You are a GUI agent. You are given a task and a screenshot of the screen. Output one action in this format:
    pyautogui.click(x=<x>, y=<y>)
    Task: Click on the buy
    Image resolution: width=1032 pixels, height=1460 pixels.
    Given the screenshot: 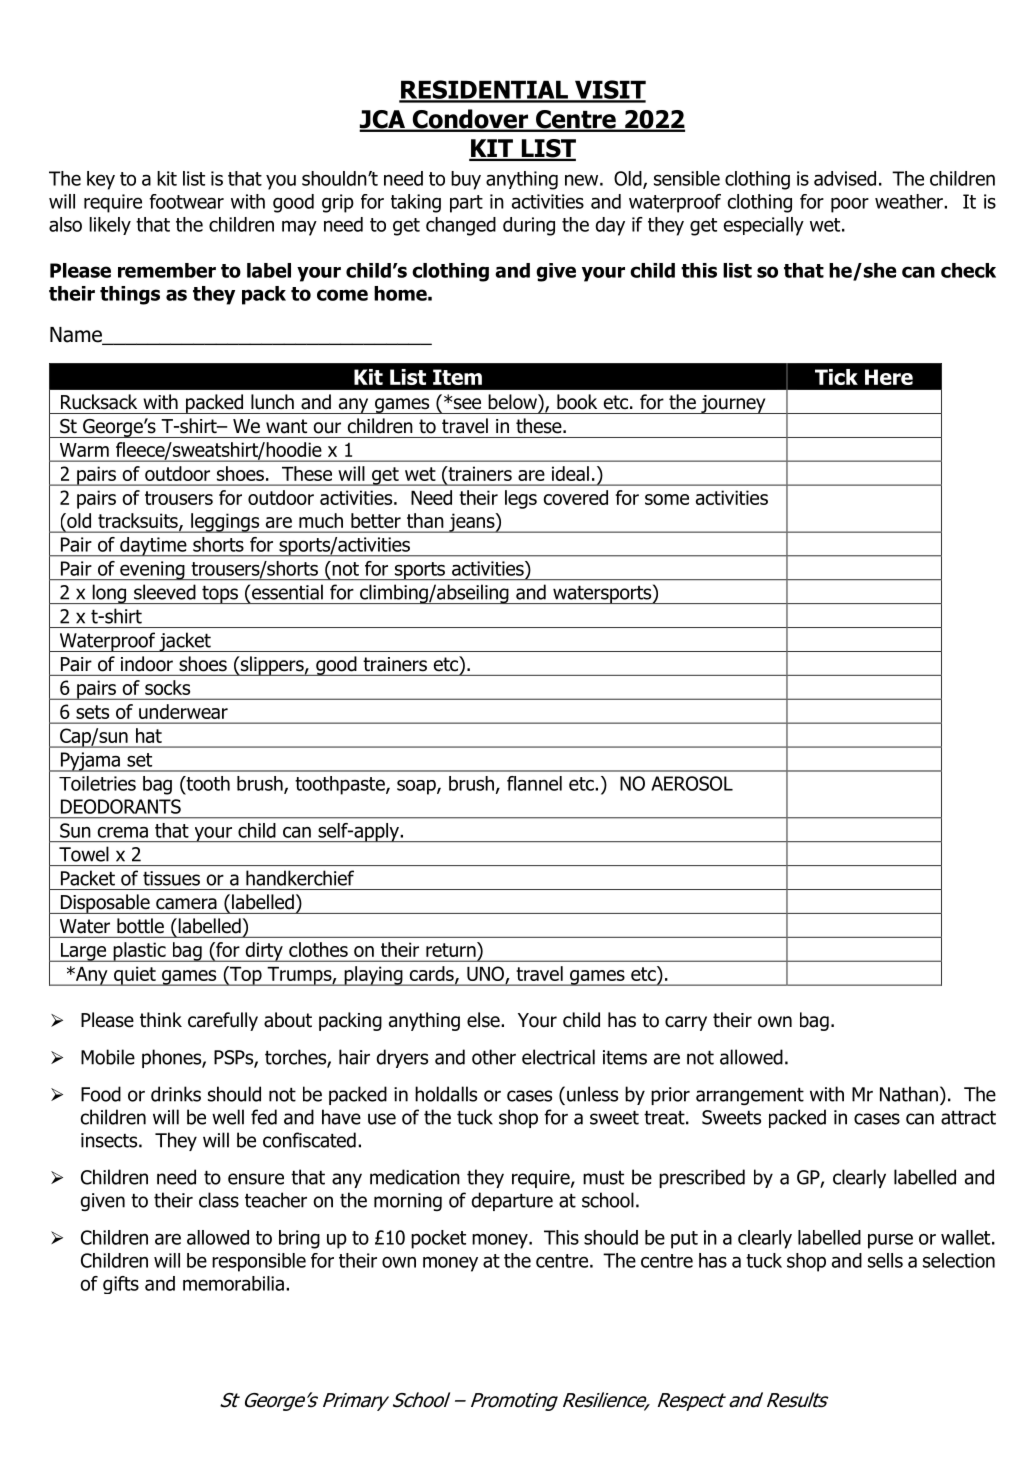 What is the action you would take?
    pyautogui.click(x=466, y=180)
